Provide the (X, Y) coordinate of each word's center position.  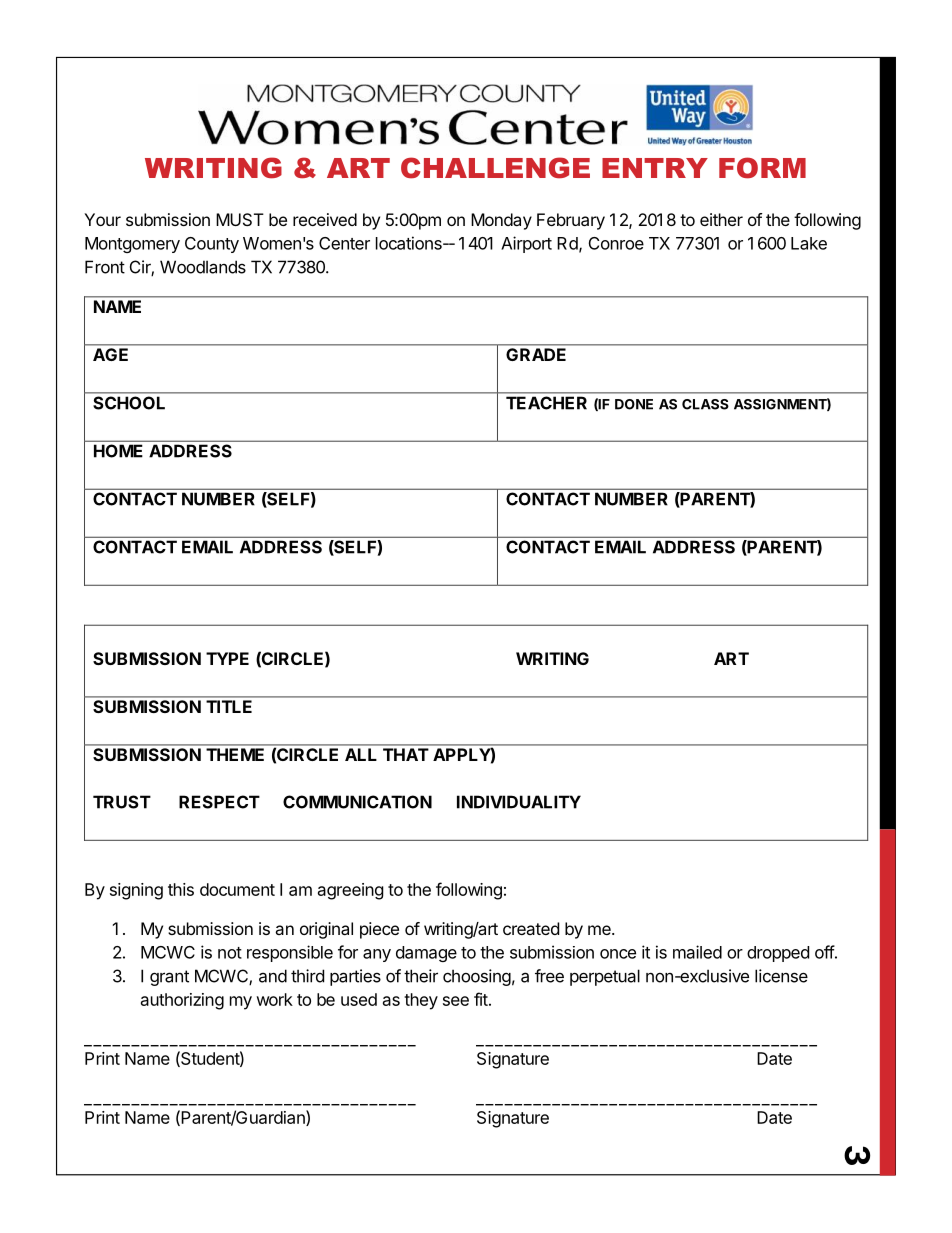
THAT (405, 754)
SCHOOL (129, 403)
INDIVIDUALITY (519, 802)
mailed (697, 952)
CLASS (705, 404)
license (781, 976)
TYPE (227, 658)
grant (169, 978)
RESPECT (219, 802)
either (721, 219)
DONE (634, 404)
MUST (240, 219)
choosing (477, 977)
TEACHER (546, 403)
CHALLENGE (495, 168)
